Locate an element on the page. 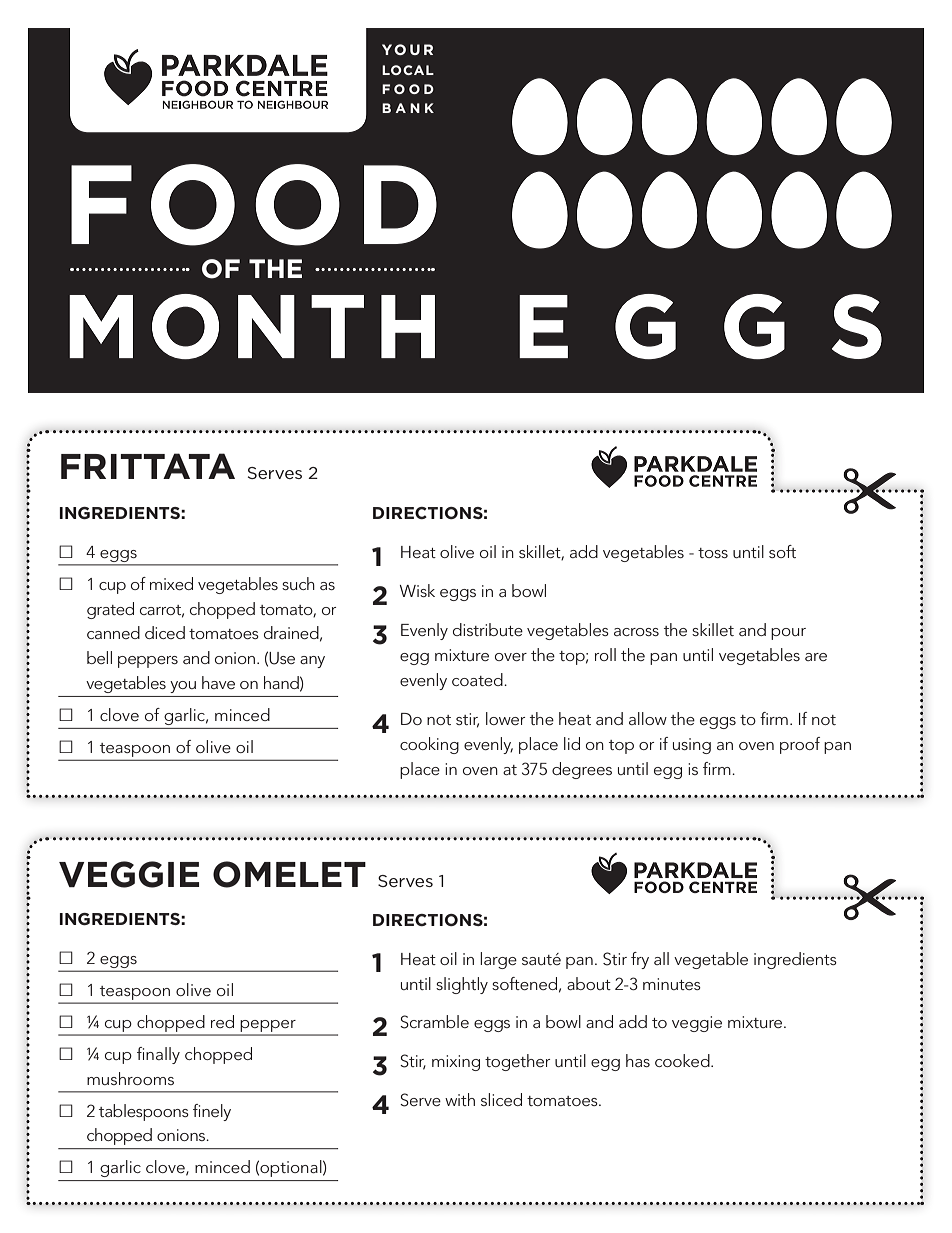 The height and width of the document is (1233, 952). mixed is located at coordinates (171, 583).
